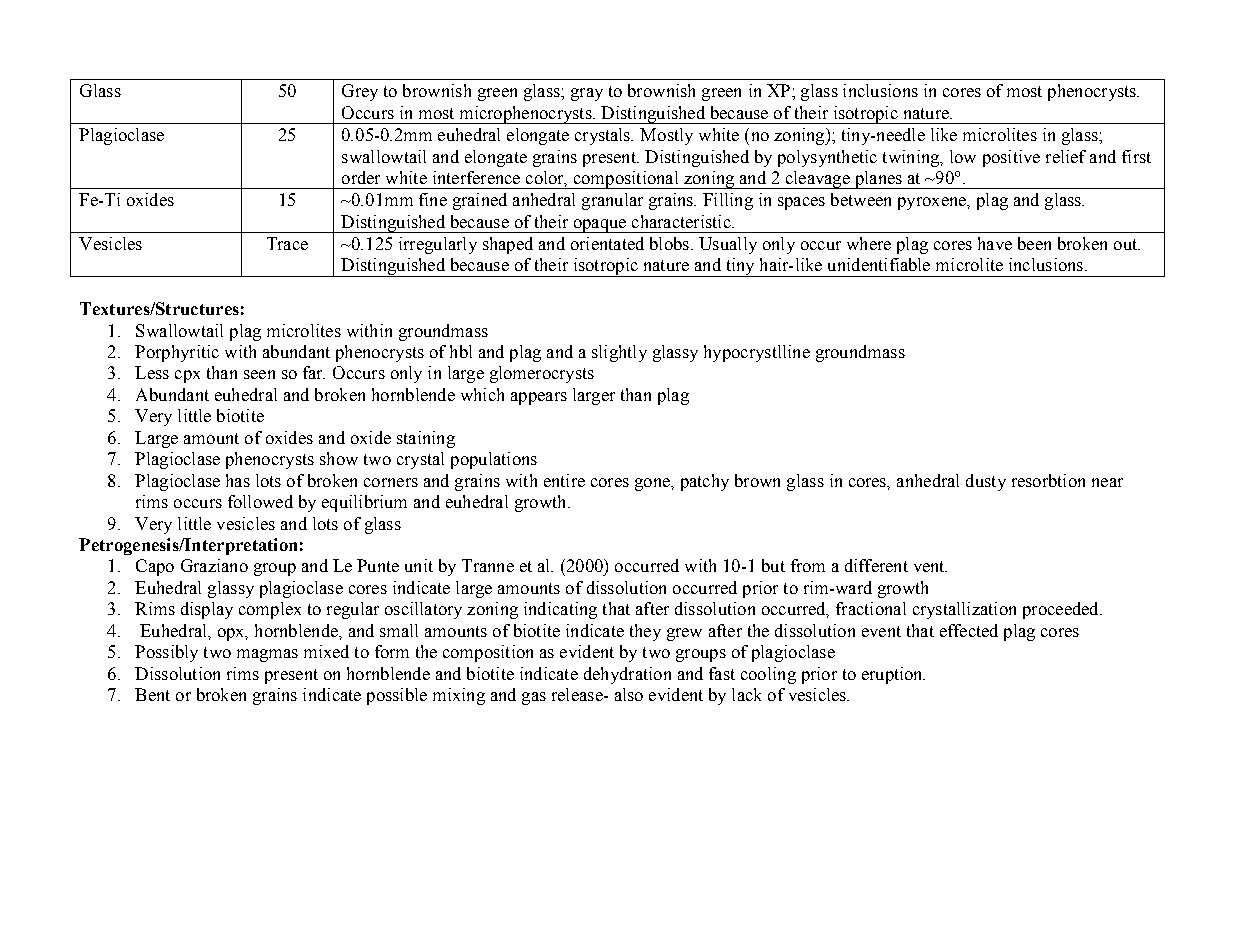  What do you see at coordinates (539, 398) in the image?
I see `appears` at bounding box center [539, 398].
